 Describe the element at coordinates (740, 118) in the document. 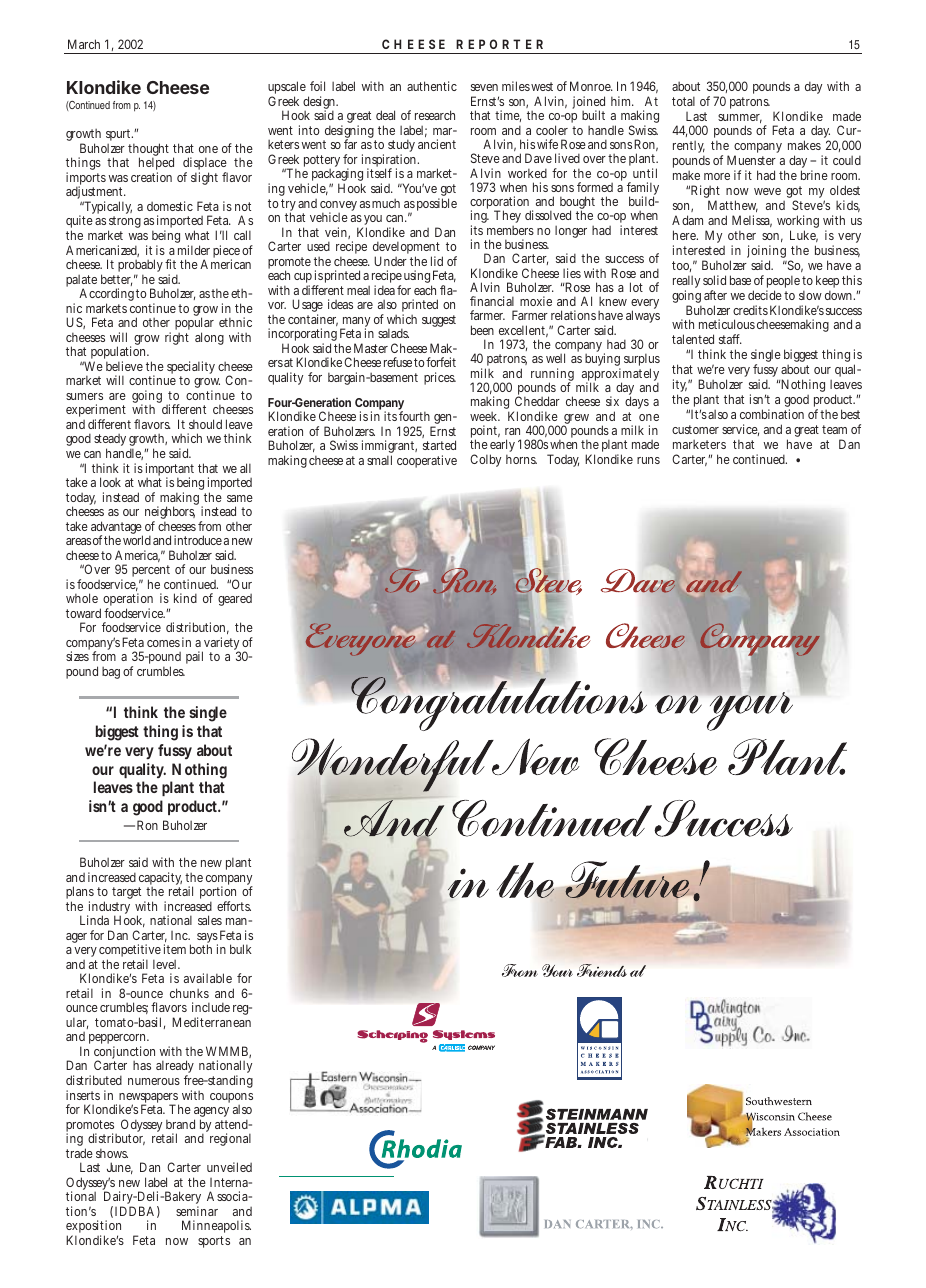

I see `summer` at that location.
